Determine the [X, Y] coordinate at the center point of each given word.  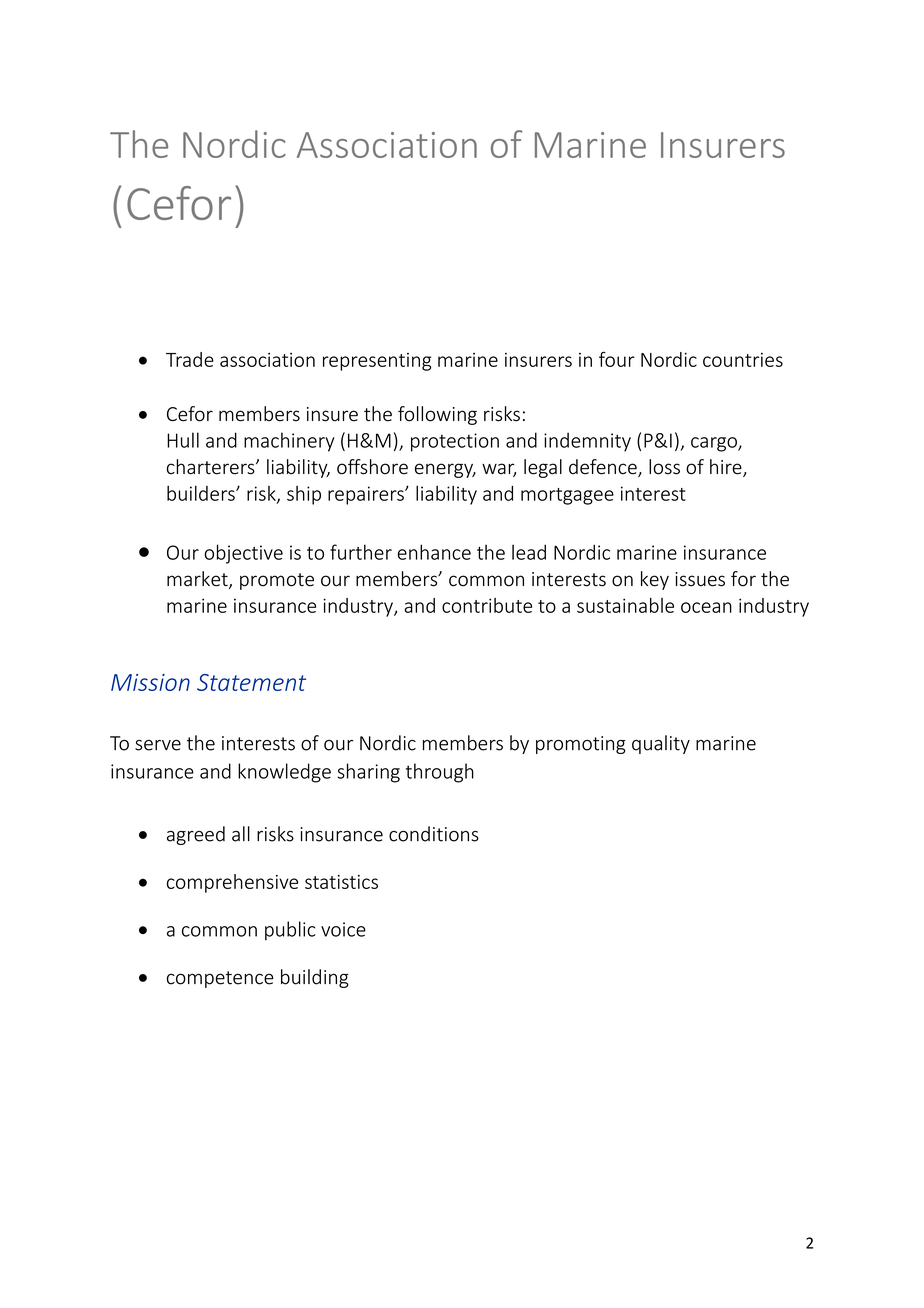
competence [220, 979]
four [617, 359]
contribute [487, 605]
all [241, 834]
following [437, 415]
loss [664, 467]
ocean [706, 607]
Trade [190, 359]
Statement [251, 682]
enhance [434, 552]
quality [661, 744]
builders [202, 493]
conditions [434, 834]
